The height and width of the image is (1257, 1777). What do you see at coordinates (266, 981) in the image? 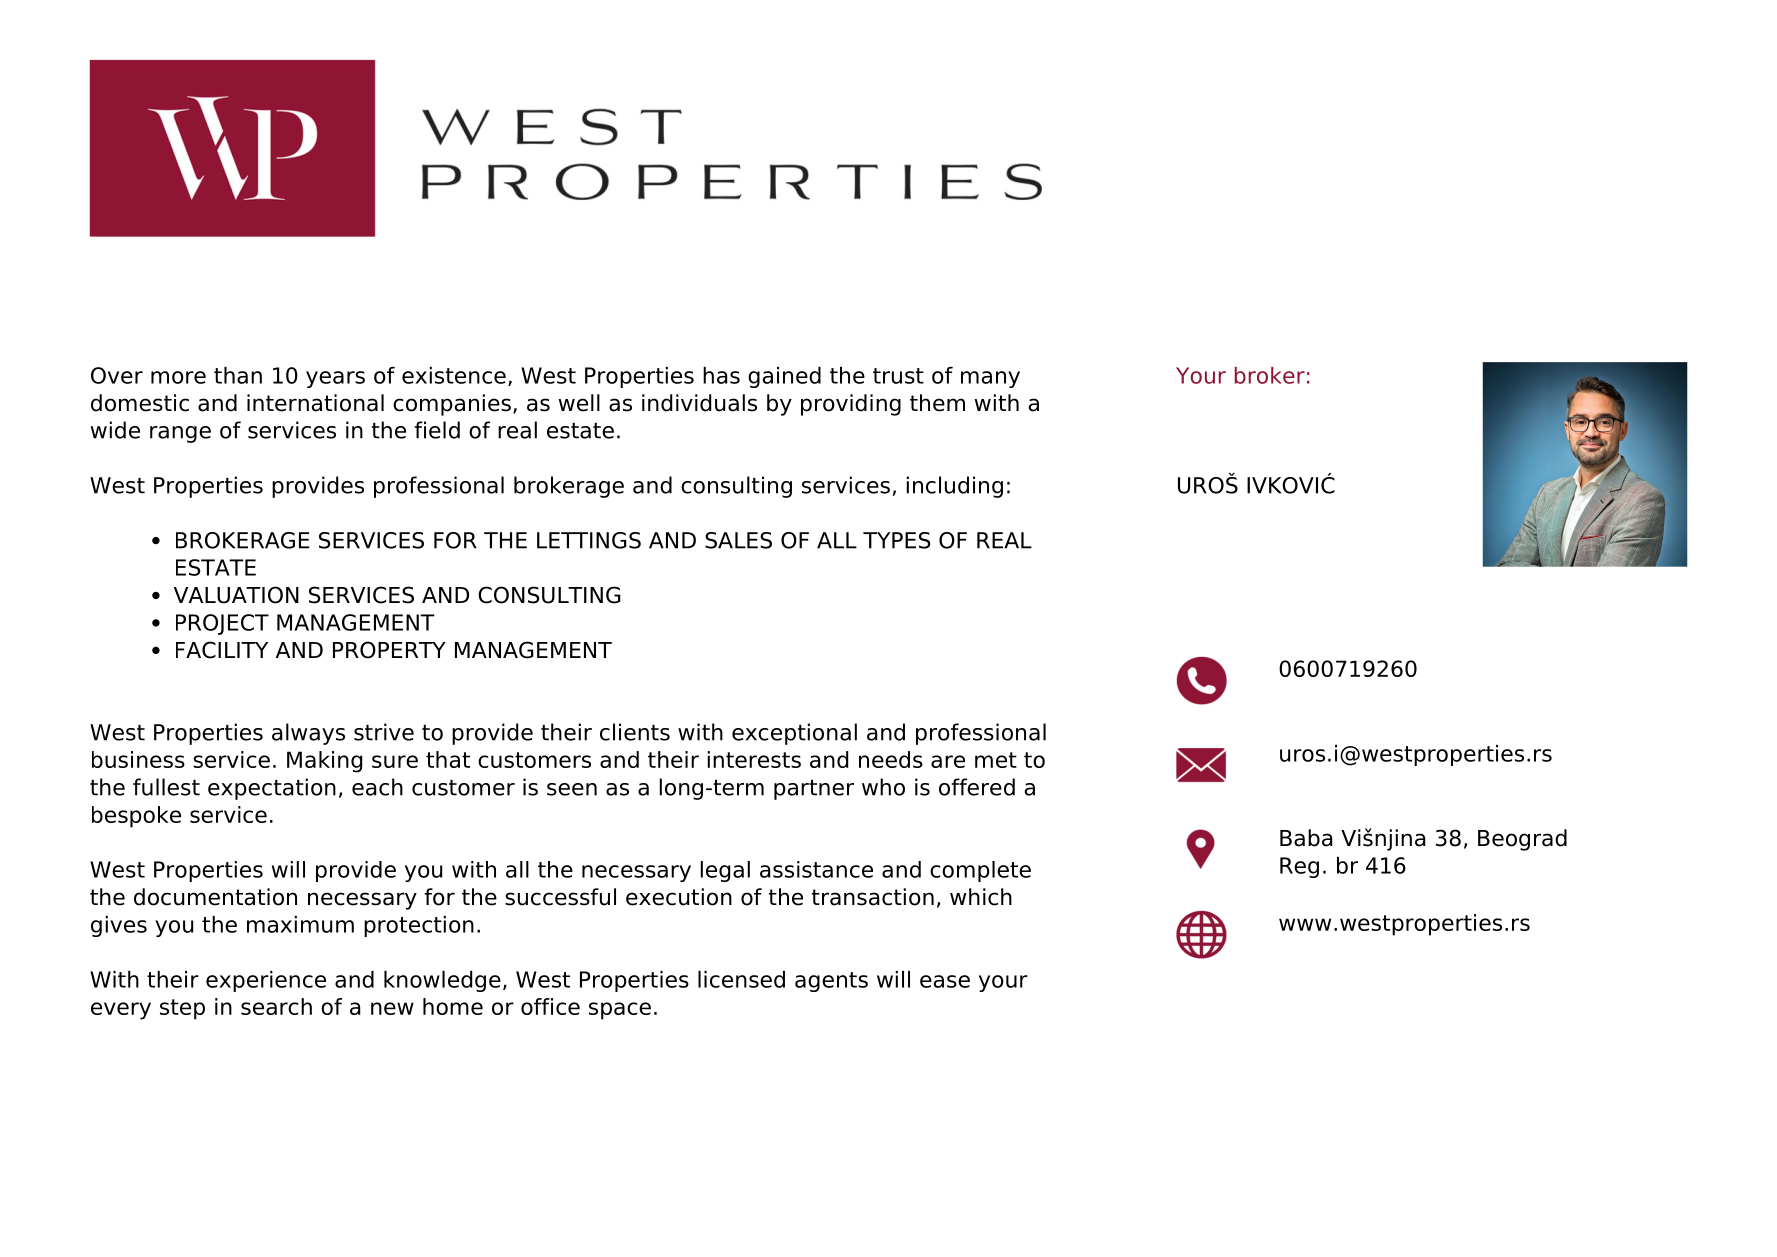
I see `experience` at bounding box center [266, 981].
